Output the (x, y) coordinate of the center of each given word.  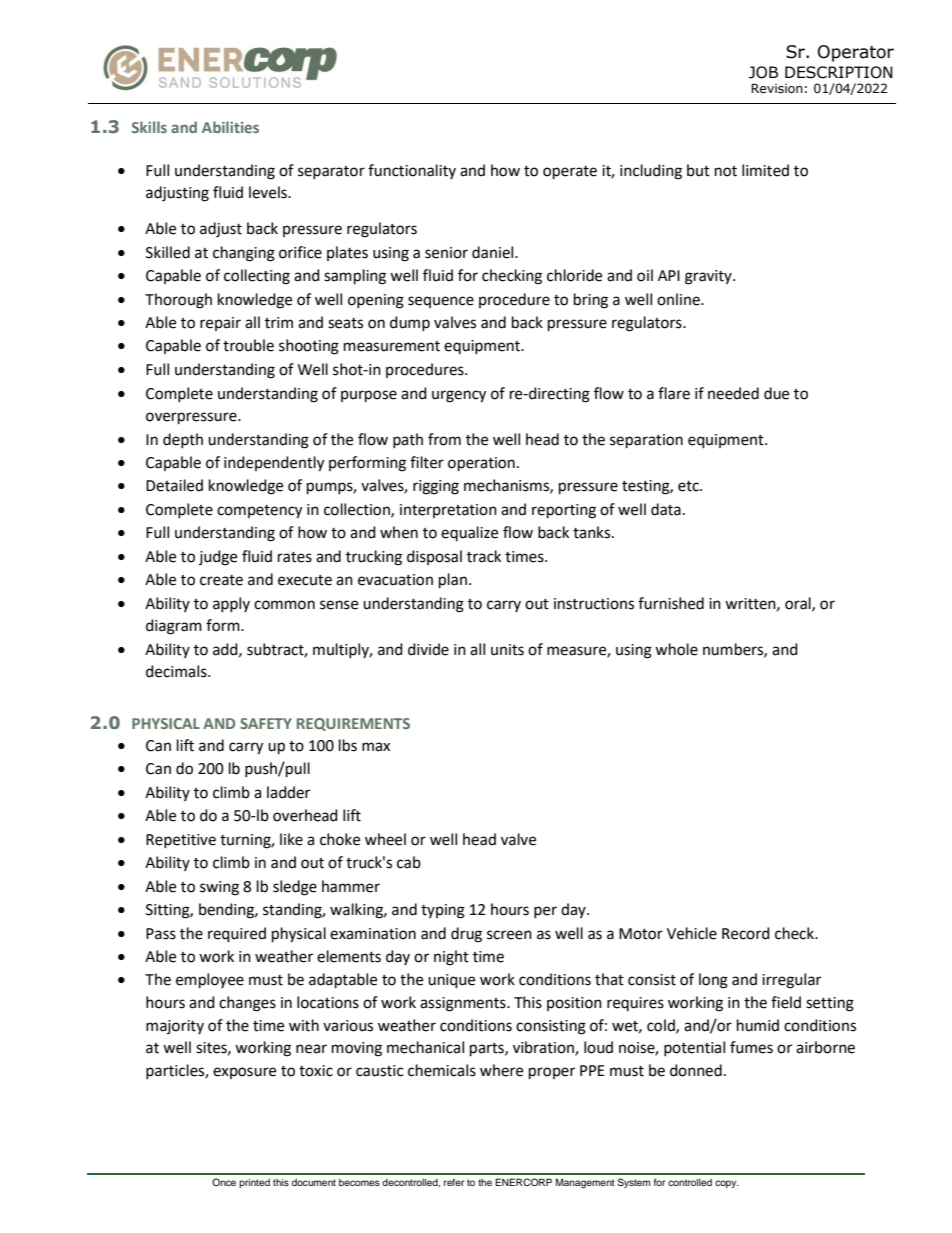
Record (746, 933)
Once (224, 1182)
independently (274, 464)
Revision (777, 88)
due (776, 393)
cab (409, 862)
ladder (288, 792)
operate (570, 173)
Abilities (230, 127)
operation (481, 464)
